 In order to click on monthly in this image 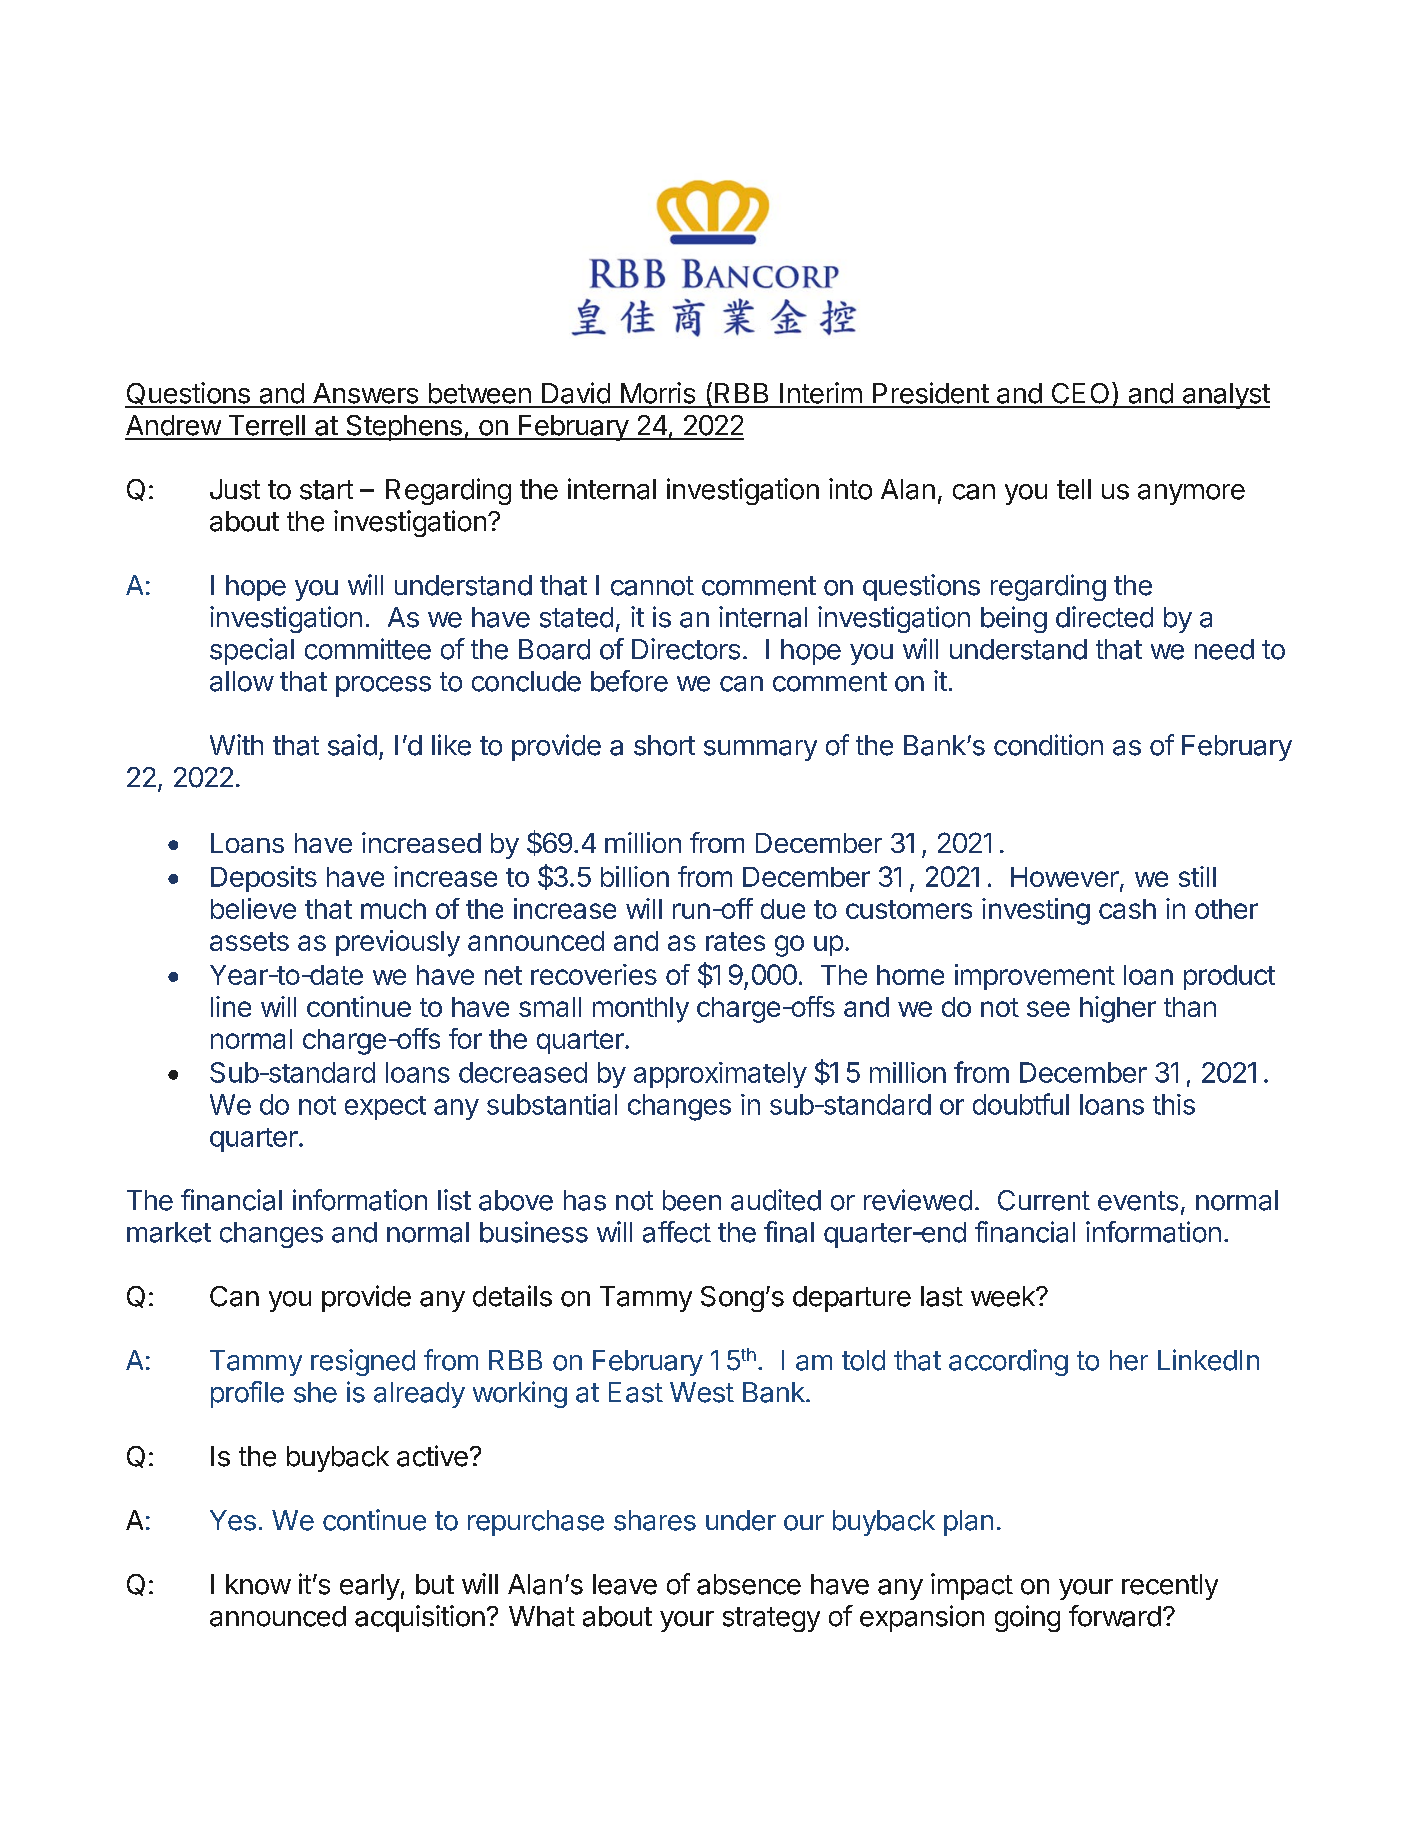, I will do `click(641, 1010)`.
